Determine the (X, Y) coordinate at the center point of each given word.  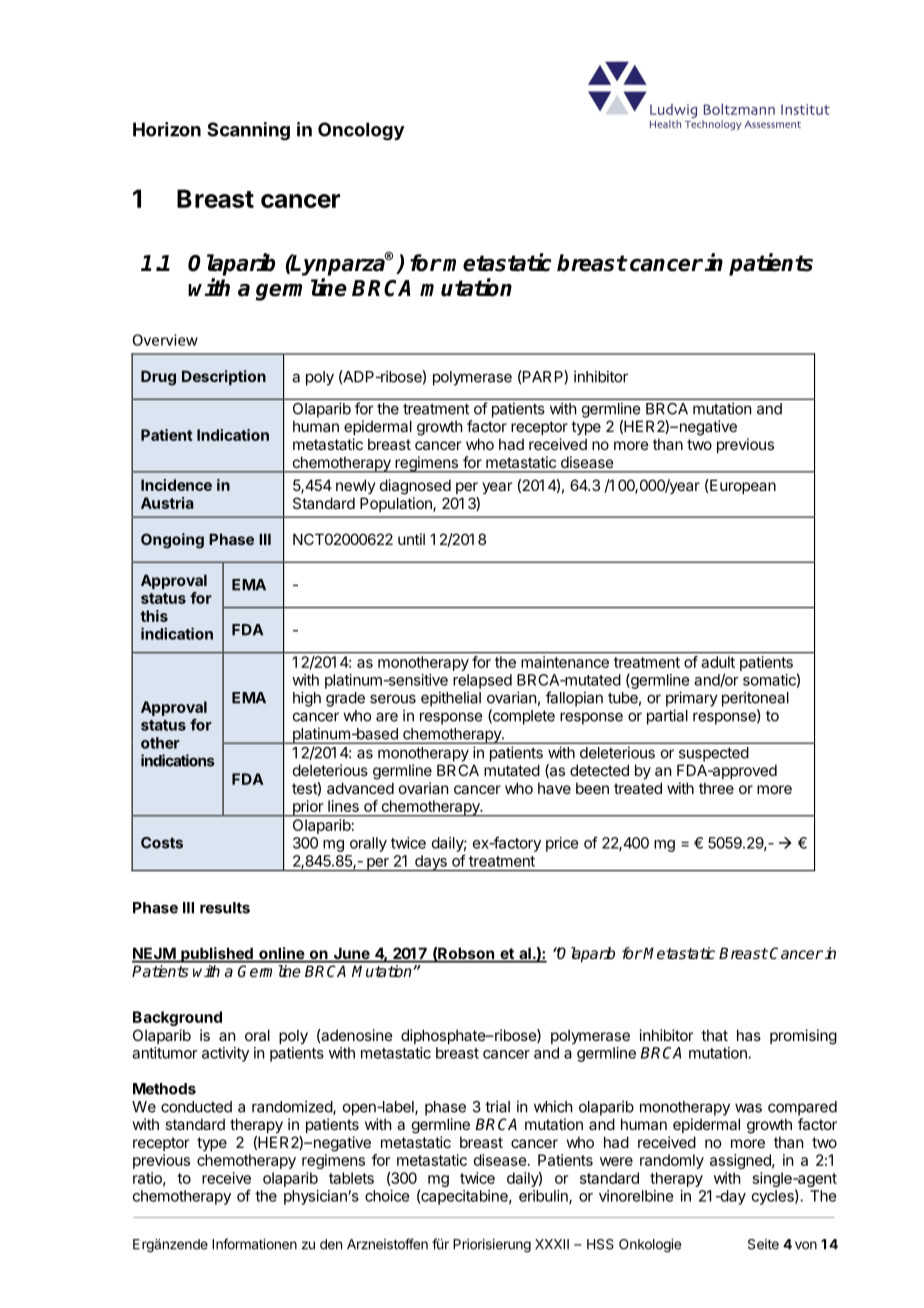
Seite (763, 1244)
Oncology (361, 131)
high (307, 699)
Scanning (248, 131)
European (742, 486)
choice (387, 1196)
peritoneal (755, 699)
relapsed (482, 681)
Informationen (254, 1244)
